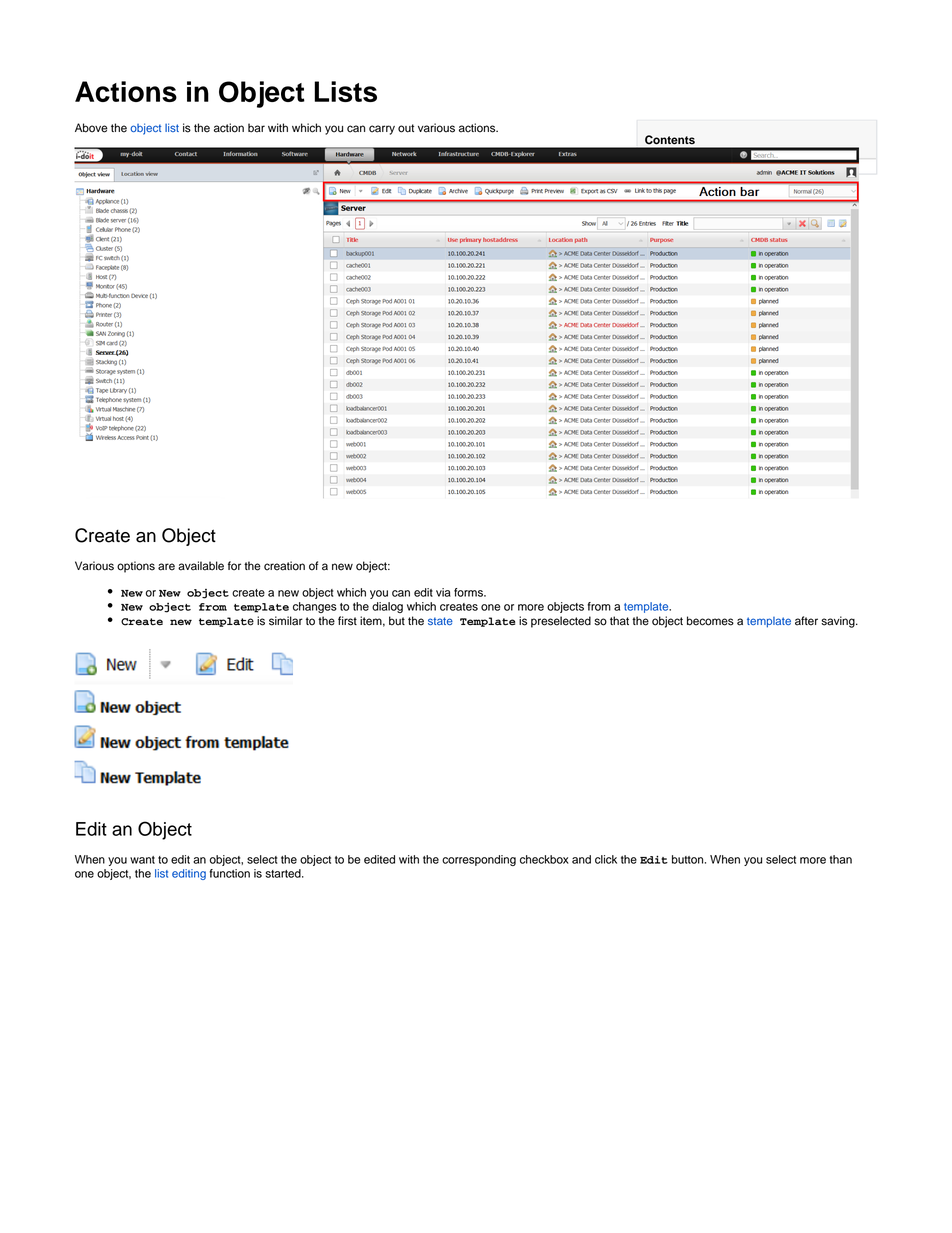 The width and height of the screenshot is (952, 1233). What do you see at coordinates (201, 566) in the screenshot?
I see `available` at bounding box center [201, 566].
